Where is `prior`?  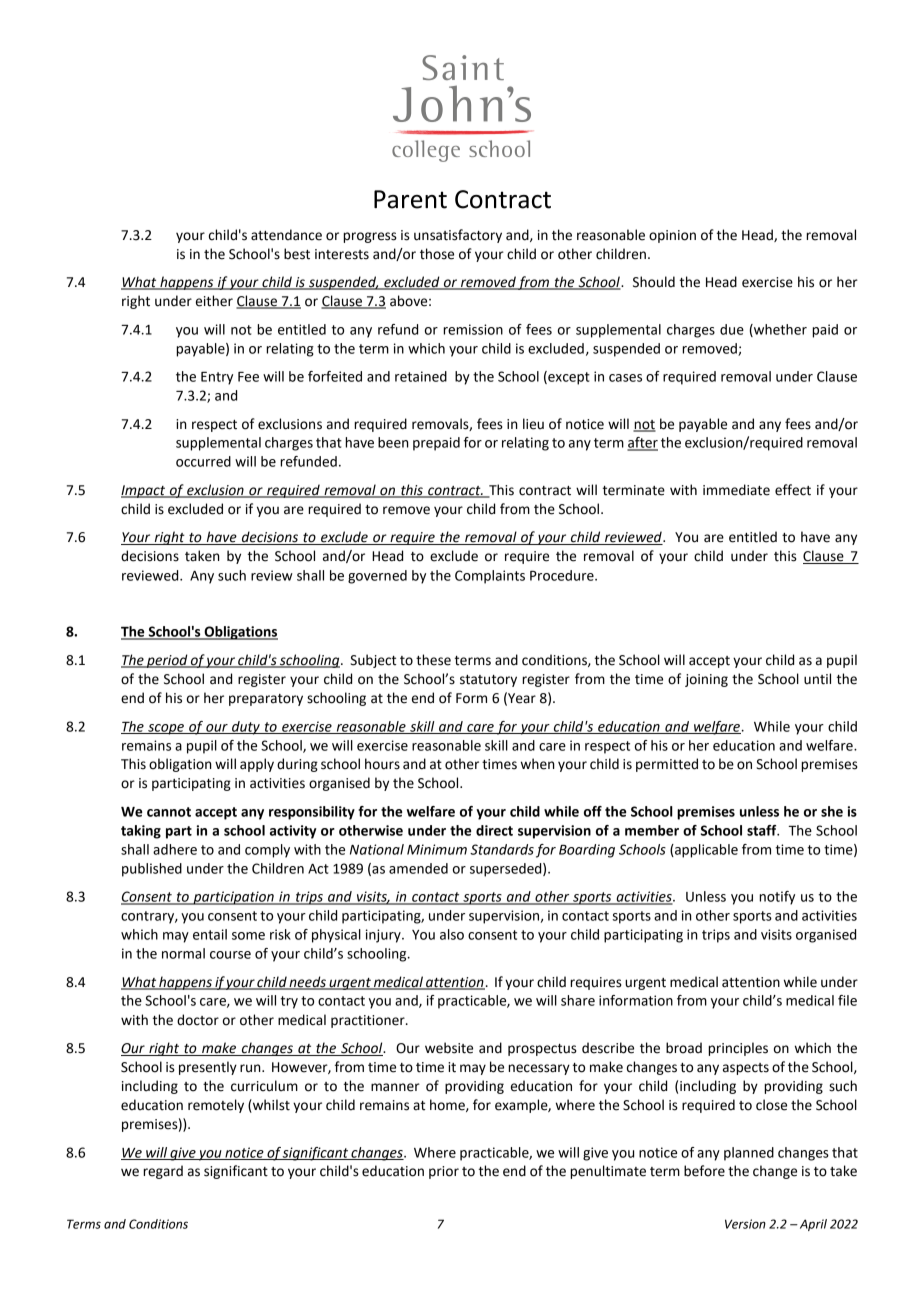
prior is located at coordinates (444, 1172).
